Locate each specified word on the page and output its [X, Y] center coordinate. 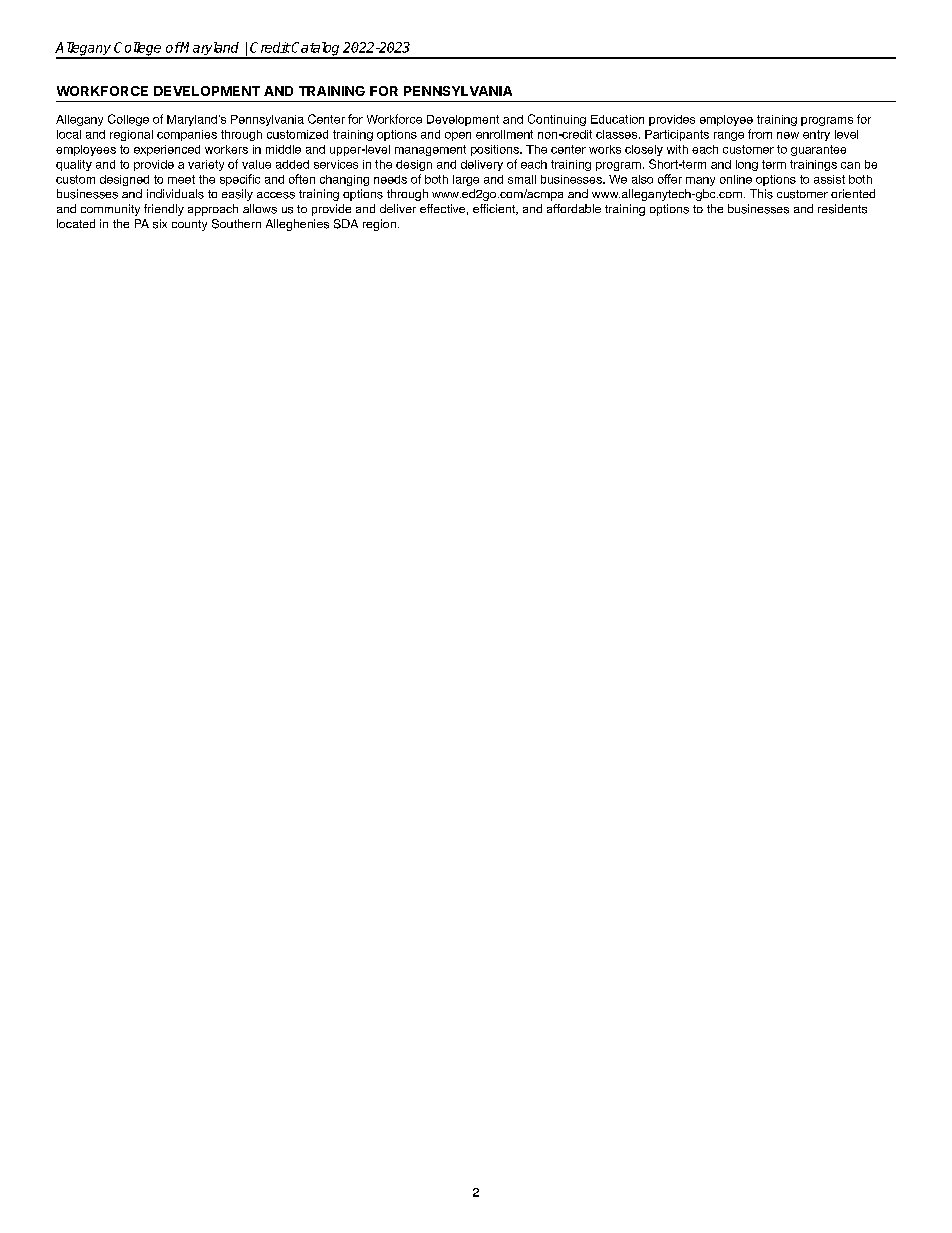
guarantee [818, 150]
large [466, 180]
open [458, 136]
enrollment [504, 134]
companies [187, 135]
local [69, 134]
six [160, 224]
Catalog [316, 50]
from [760, 134]
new [788, 135]
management [430, 150]
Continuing [557, 120]
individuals [175, 194]
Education [617, 119]
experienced [167, 150]
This [761, 194]
